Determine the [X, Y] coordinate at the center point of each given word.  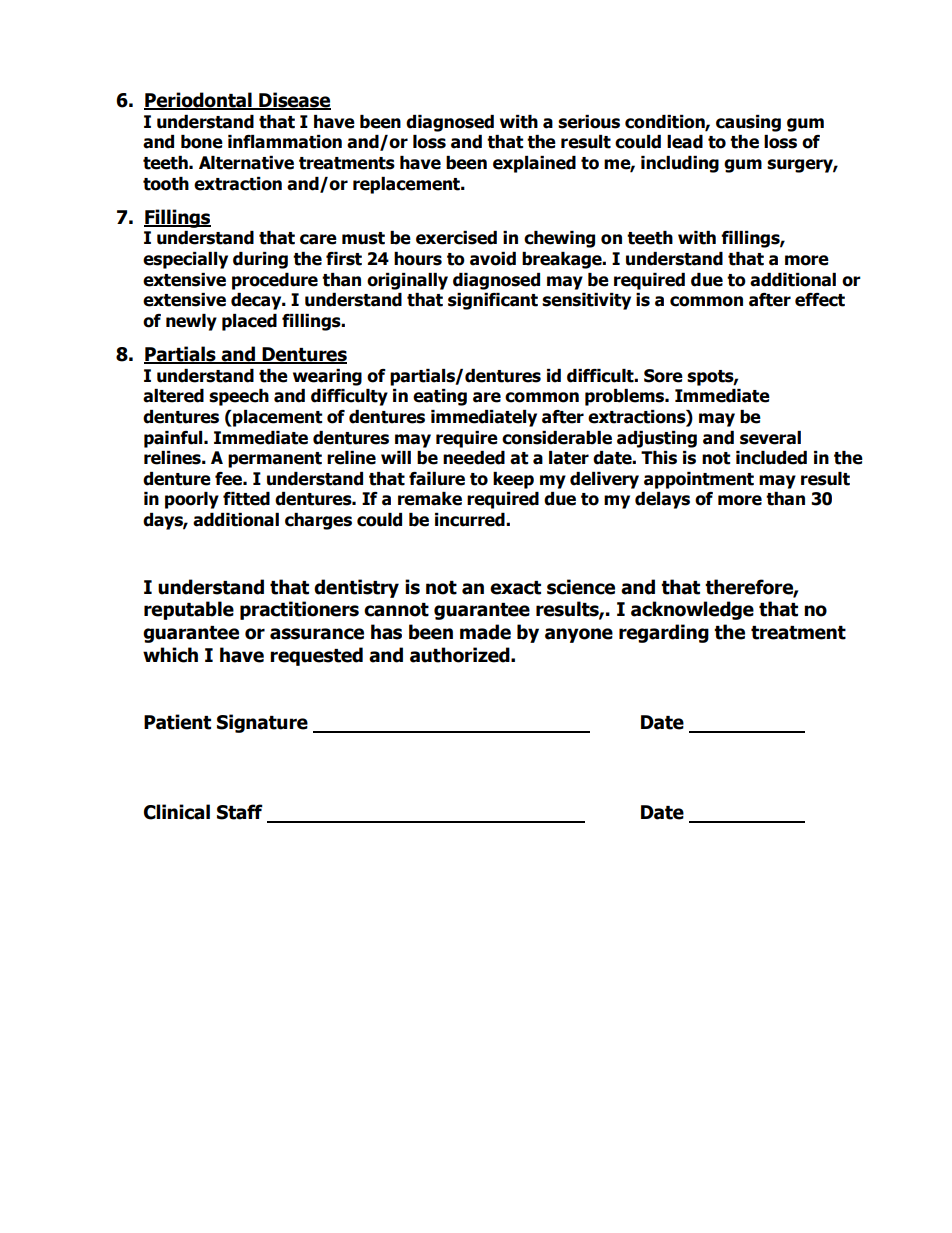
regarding [664, 633]
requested [316, 656]
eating [440, 397]
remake [430, 499]
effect [820, 300]
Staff [240, 812]
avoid [493, 259]
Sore [663, 376]
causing [748, 123]
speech [239, 397]
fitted [246, 499]
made [485, 632]
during [260, 260]
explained [534, 164]
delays [662, 500]
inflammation [285, 142]
